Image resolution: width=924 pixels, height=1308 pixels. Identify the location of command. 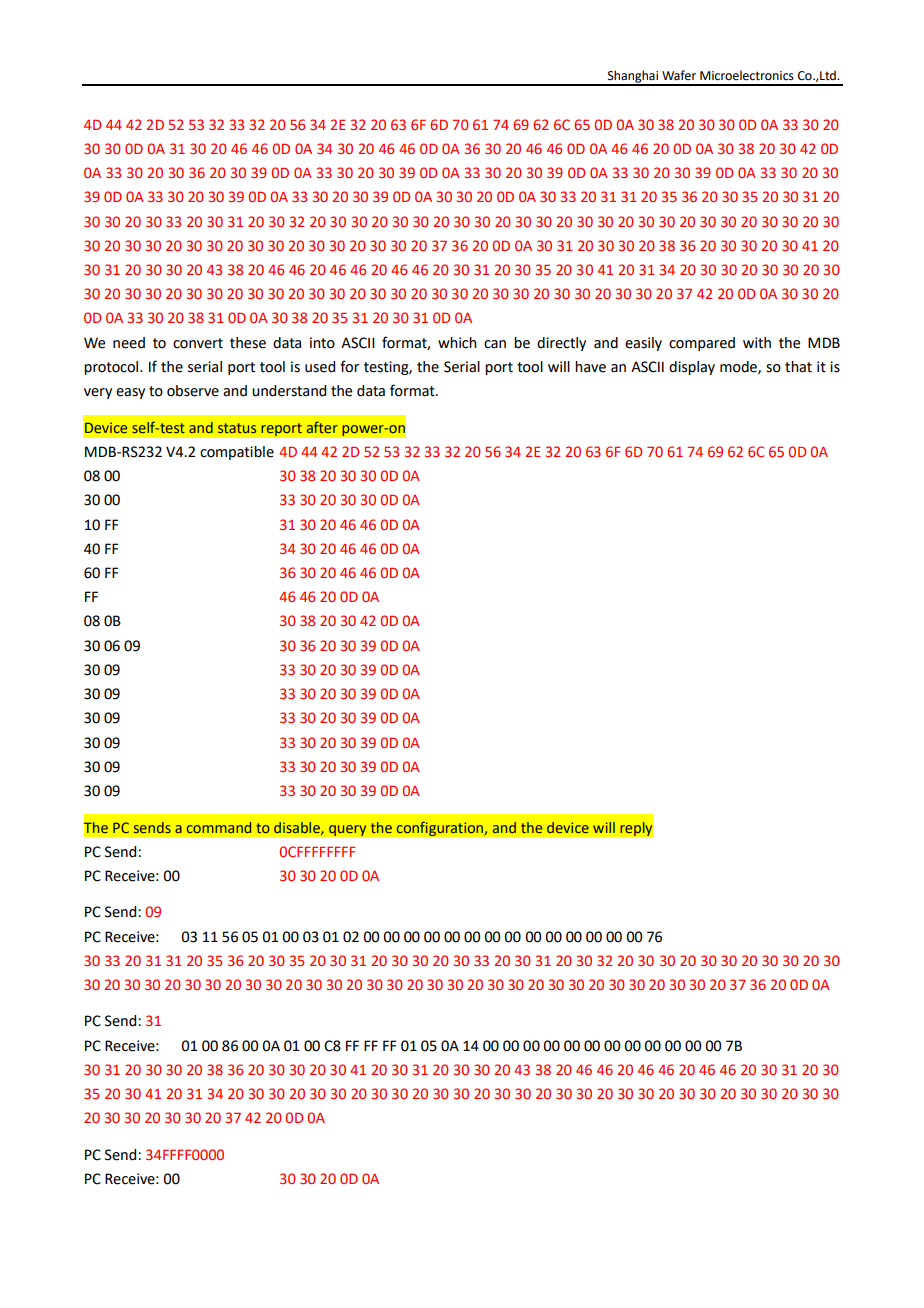
(219, 827).
